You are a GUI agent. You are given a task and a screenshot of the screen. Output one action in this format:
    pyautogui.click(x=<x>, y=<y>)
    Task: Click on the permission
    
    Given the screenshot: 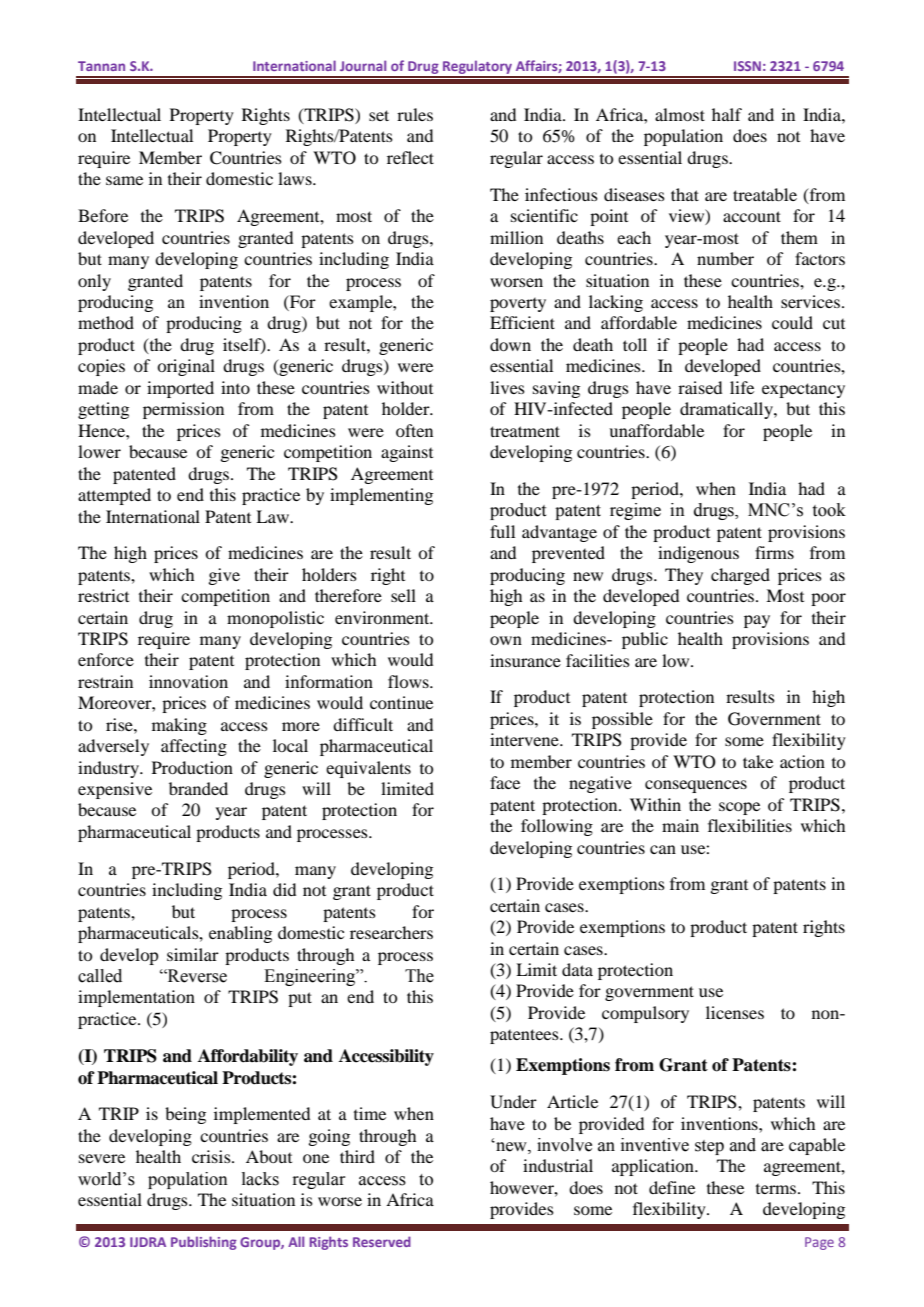 What is the action you would take?
    pyautogui.click(x=183, y=410)
